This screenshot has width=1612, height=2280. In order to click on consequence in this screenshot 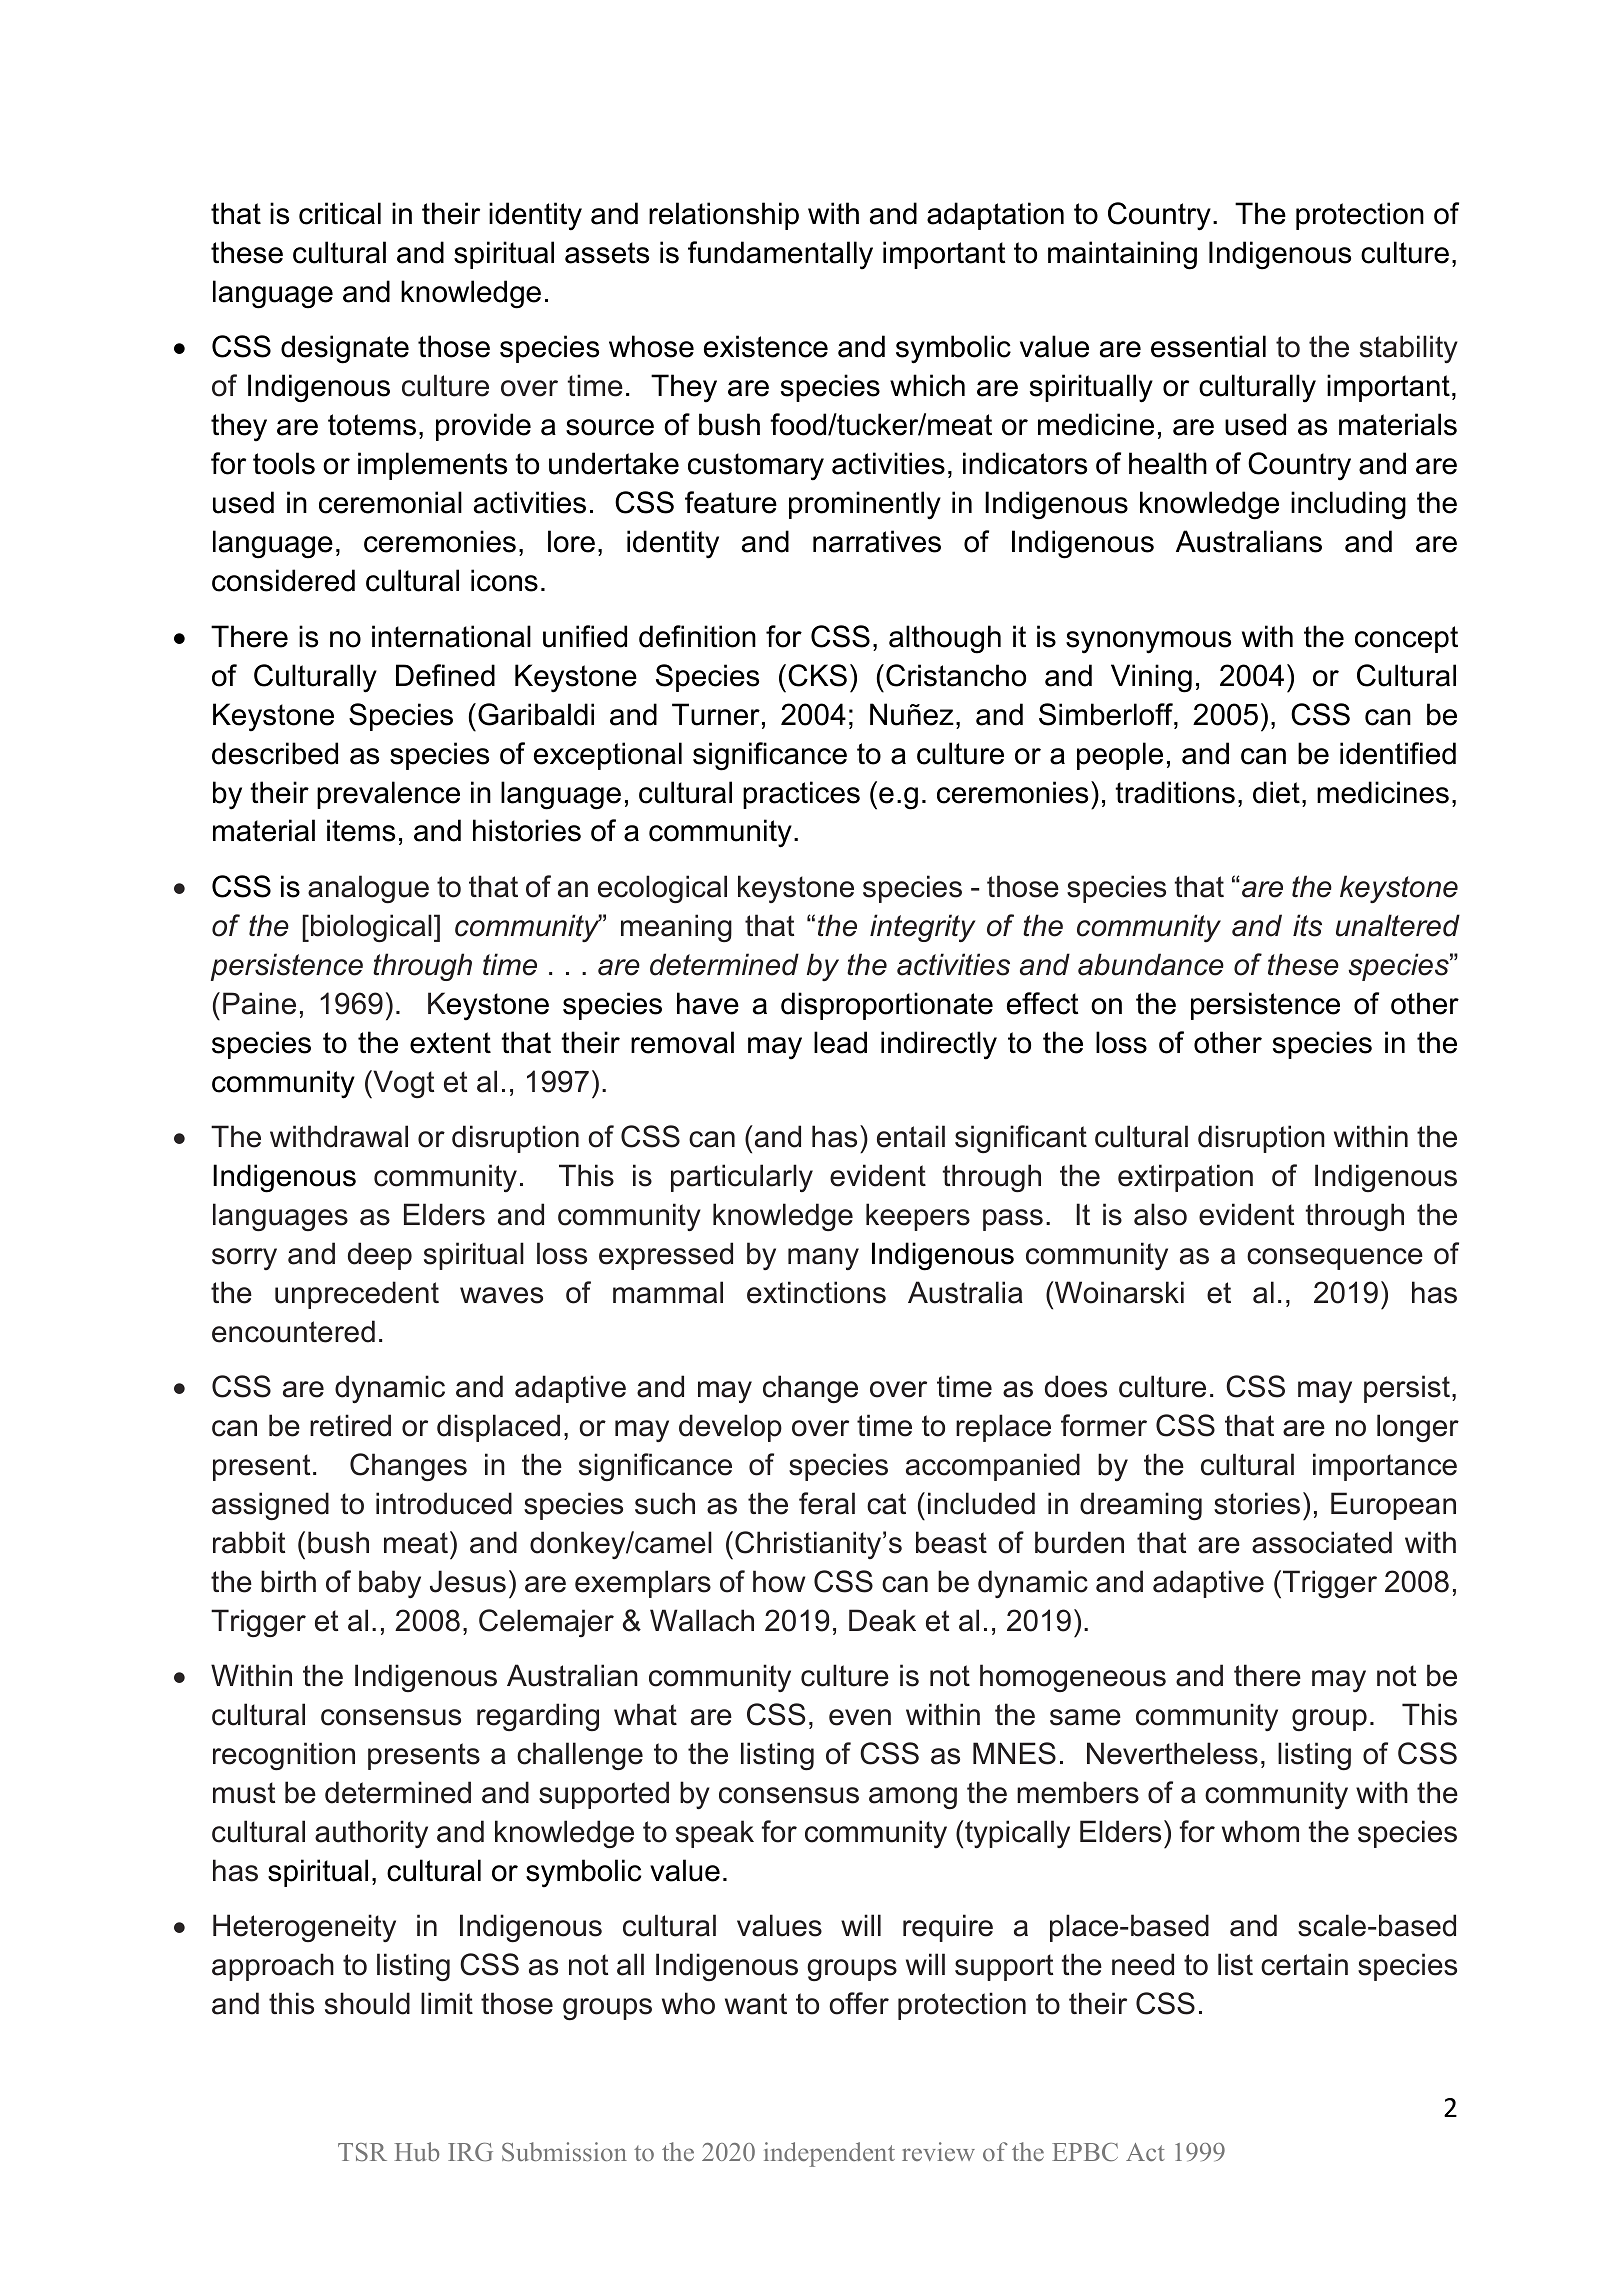, I will do `click(1335, 1259)`.
